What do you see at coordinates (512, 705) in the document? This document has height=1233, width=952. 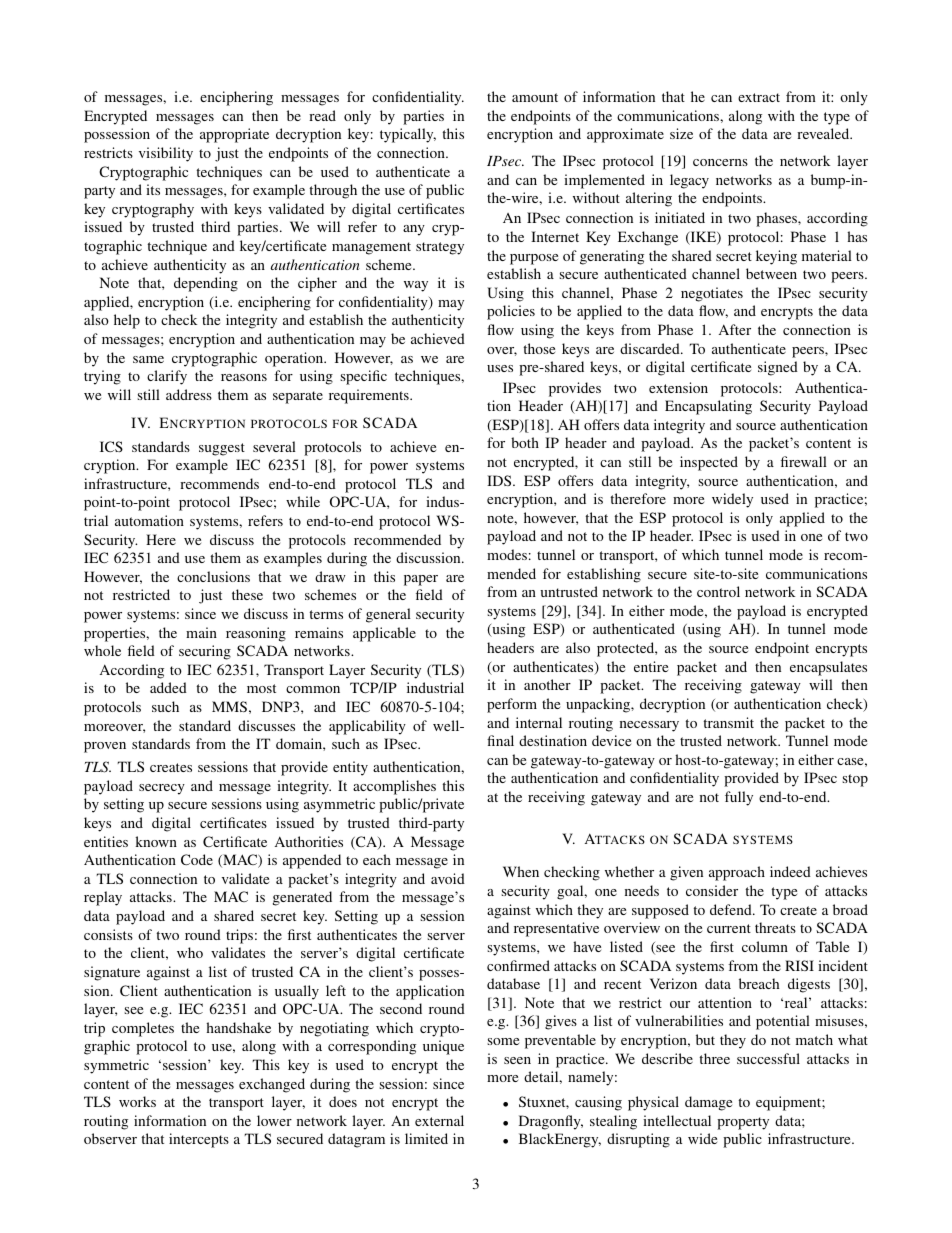 I see `perform` at bounding box center [512, 705].
